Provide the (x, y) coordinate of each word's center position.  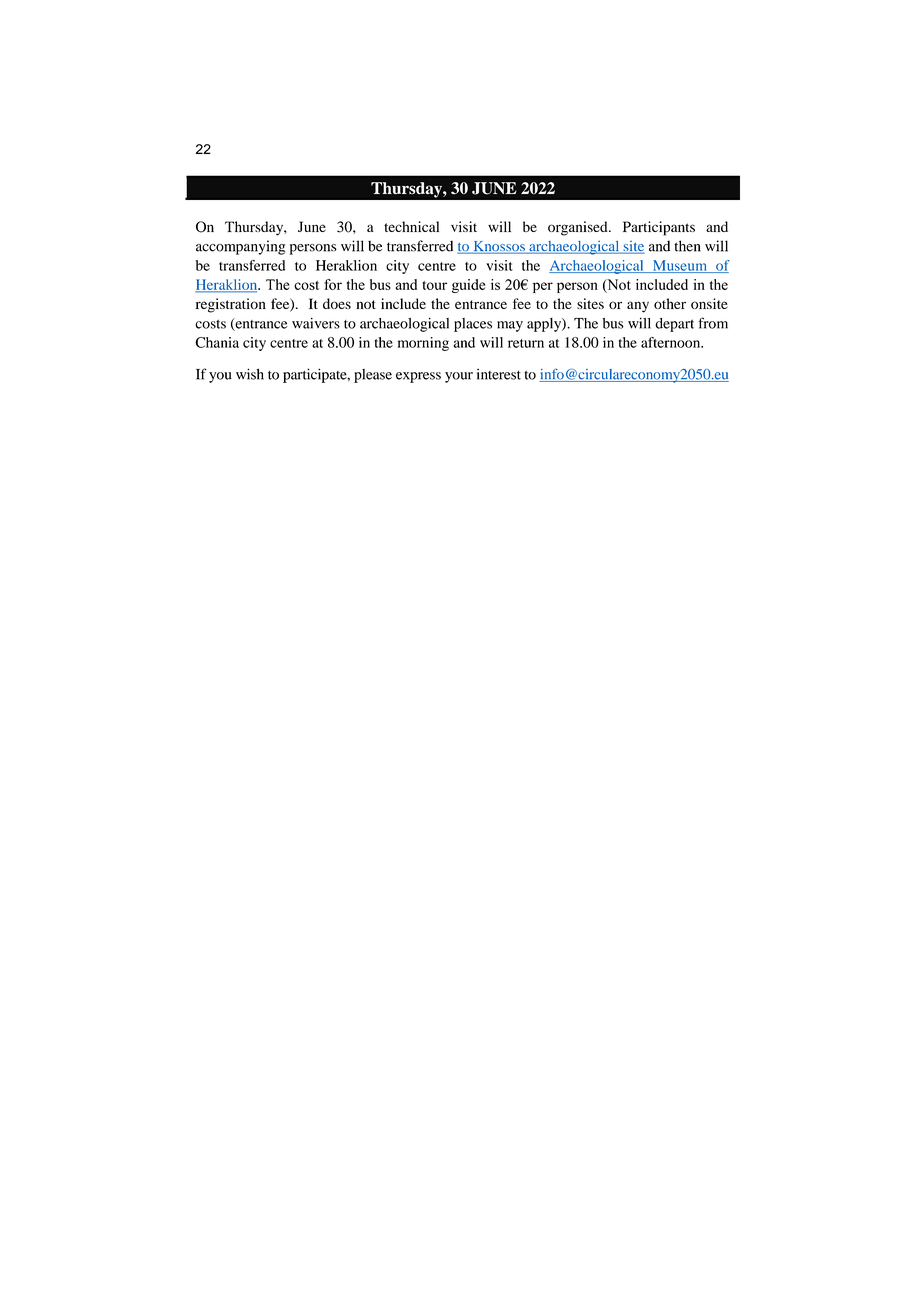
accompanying (240, 247)
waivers (316, 323)
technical (411, 226)
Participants (659, 228)
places (473, 325)
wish (250, 374)
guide (468, 286)
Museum (680, 266)
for (333, 284)
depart (674, 325)
